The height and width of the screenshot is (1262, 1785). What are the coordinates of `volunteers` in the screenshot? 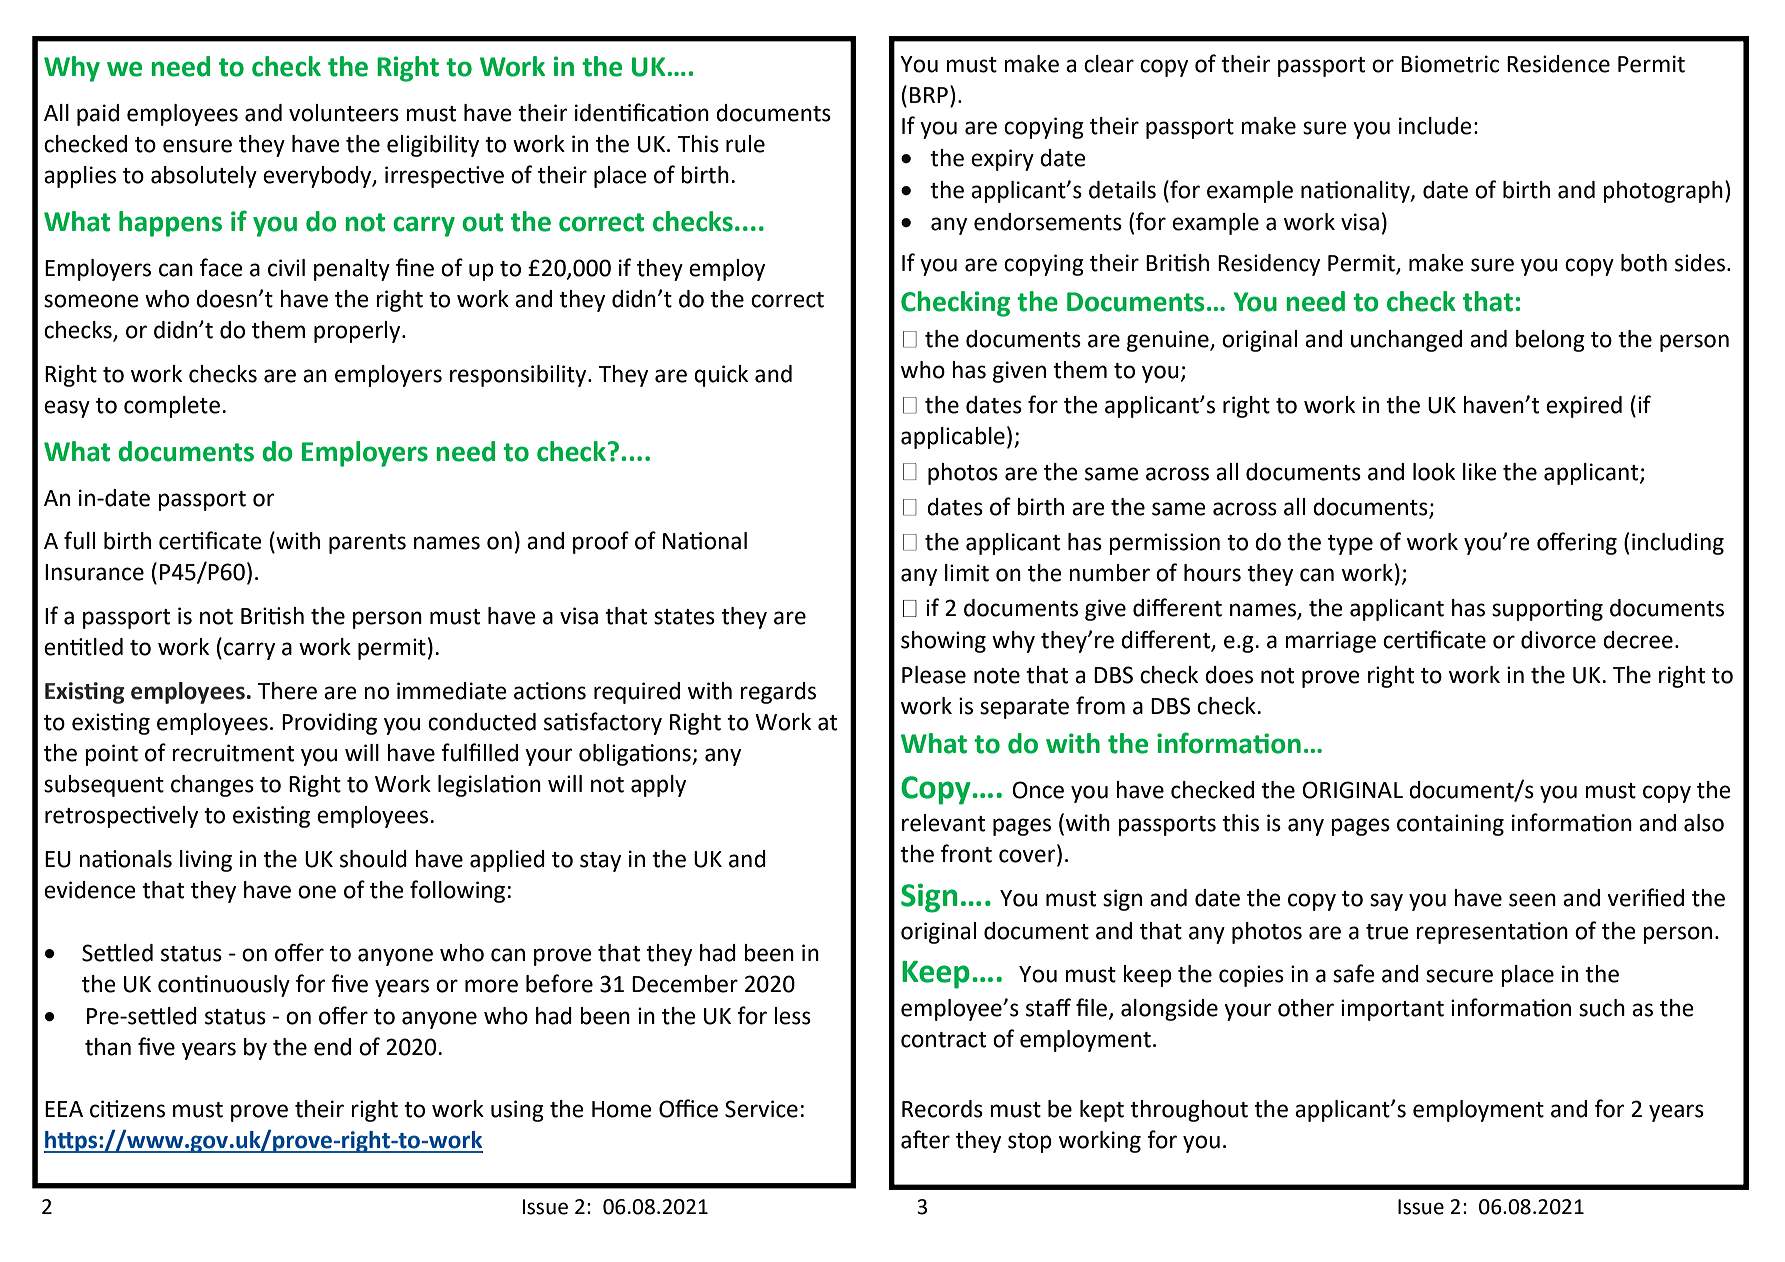 It's located at (344, 113).
